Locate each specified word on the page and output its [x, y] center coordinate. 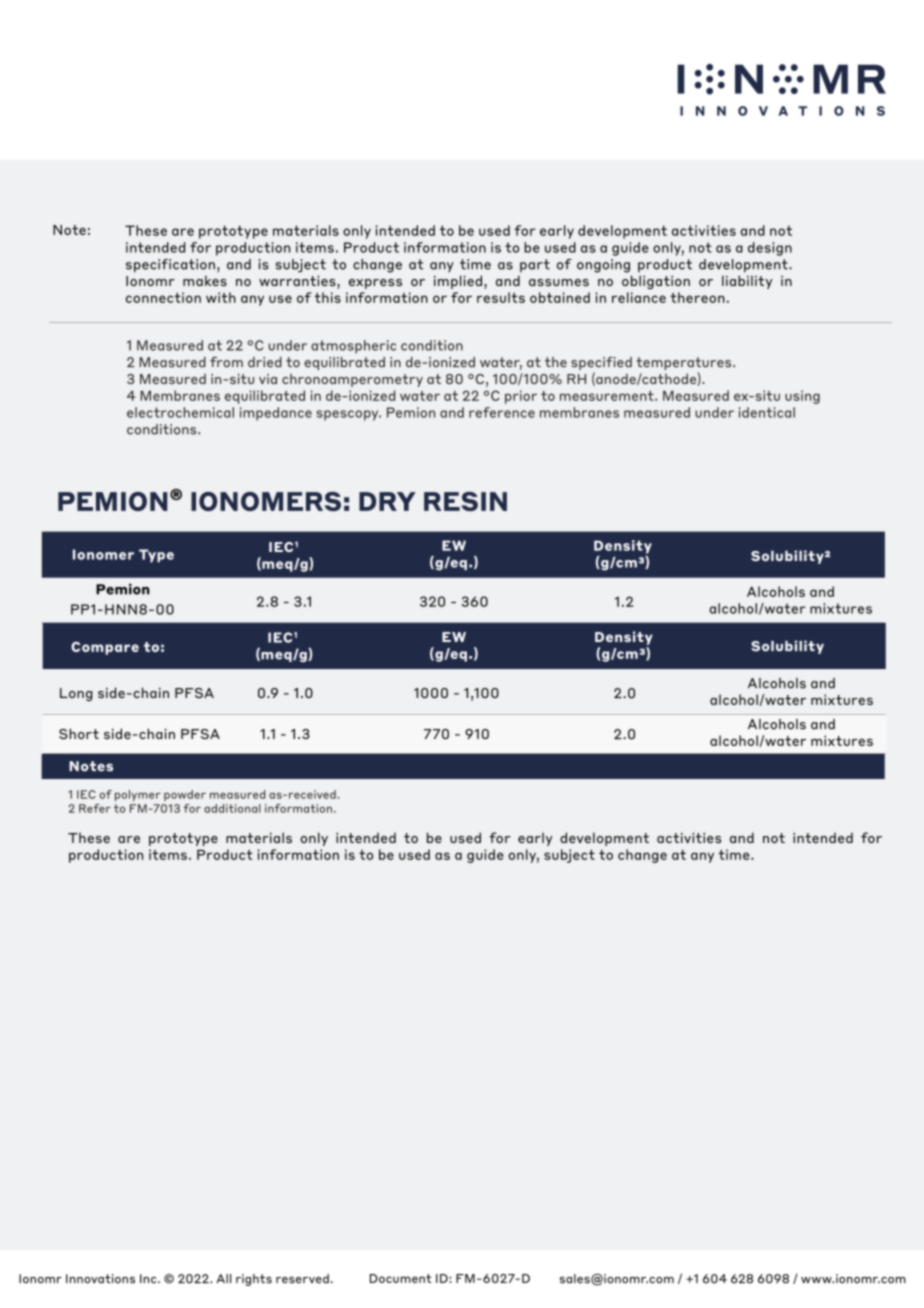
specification [170, 266]
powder [185, 795]
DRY [387, 501]
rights [254, 1280]
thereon [697, 297]
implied [458, 282]
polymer [138, 795]
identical [767, 412]
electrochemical [180, 412]
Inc [149, 1279]
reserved [302, 1279]
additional [232, 808]
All [223, 1278]
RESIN [465, 501]
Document [400, 1278]
